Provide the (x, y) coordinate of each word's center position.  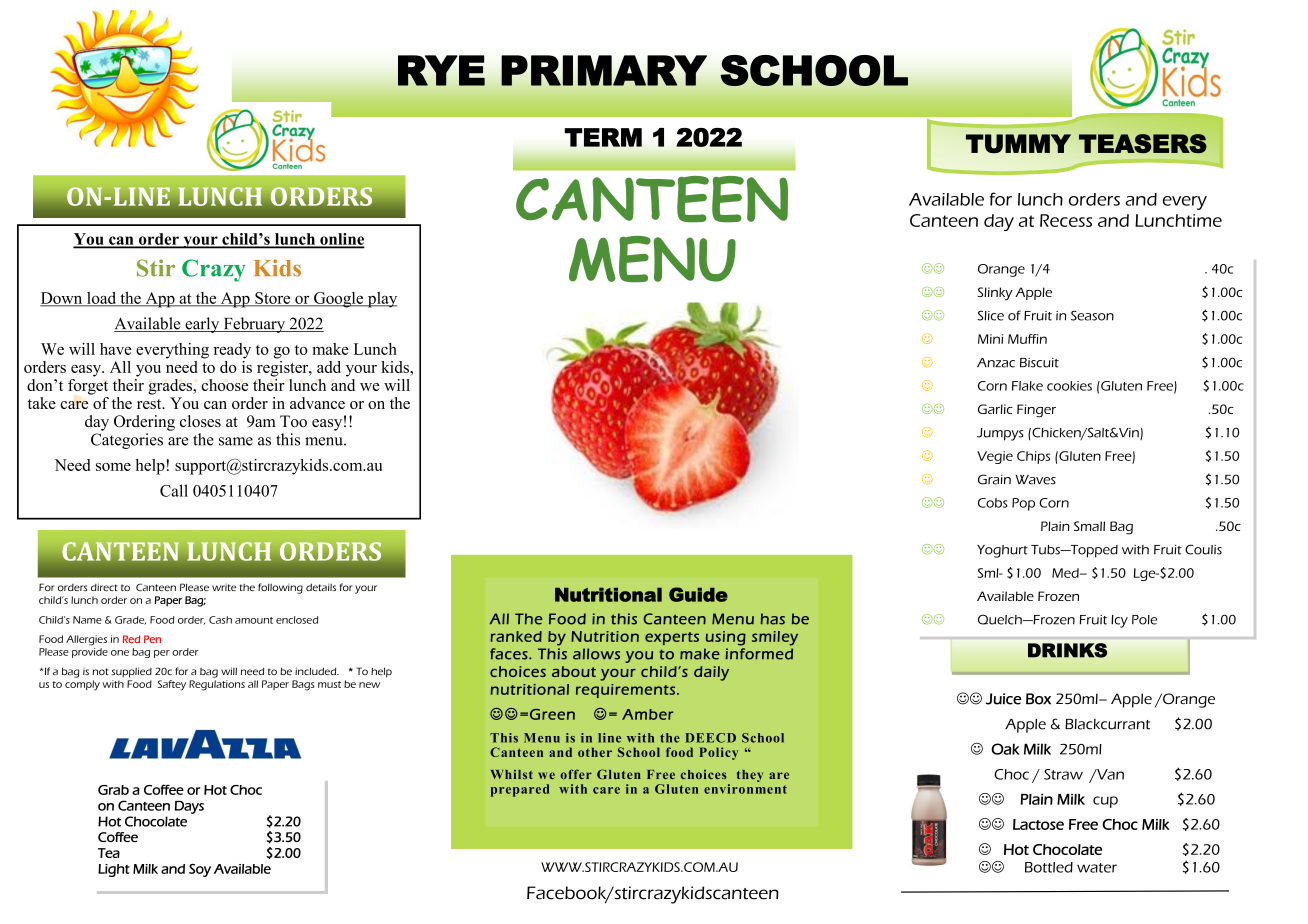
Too (293, 421)
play (381, 300)
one (120, 653)
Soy (200, 870)
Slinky (995, 294)
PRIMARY (604, 70)
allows (596, 654)
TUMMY (1018, 143)
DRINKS (1067, 650)
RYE (441, 70)
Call (174, 490)
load (102, 299)
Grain (994, 479)
